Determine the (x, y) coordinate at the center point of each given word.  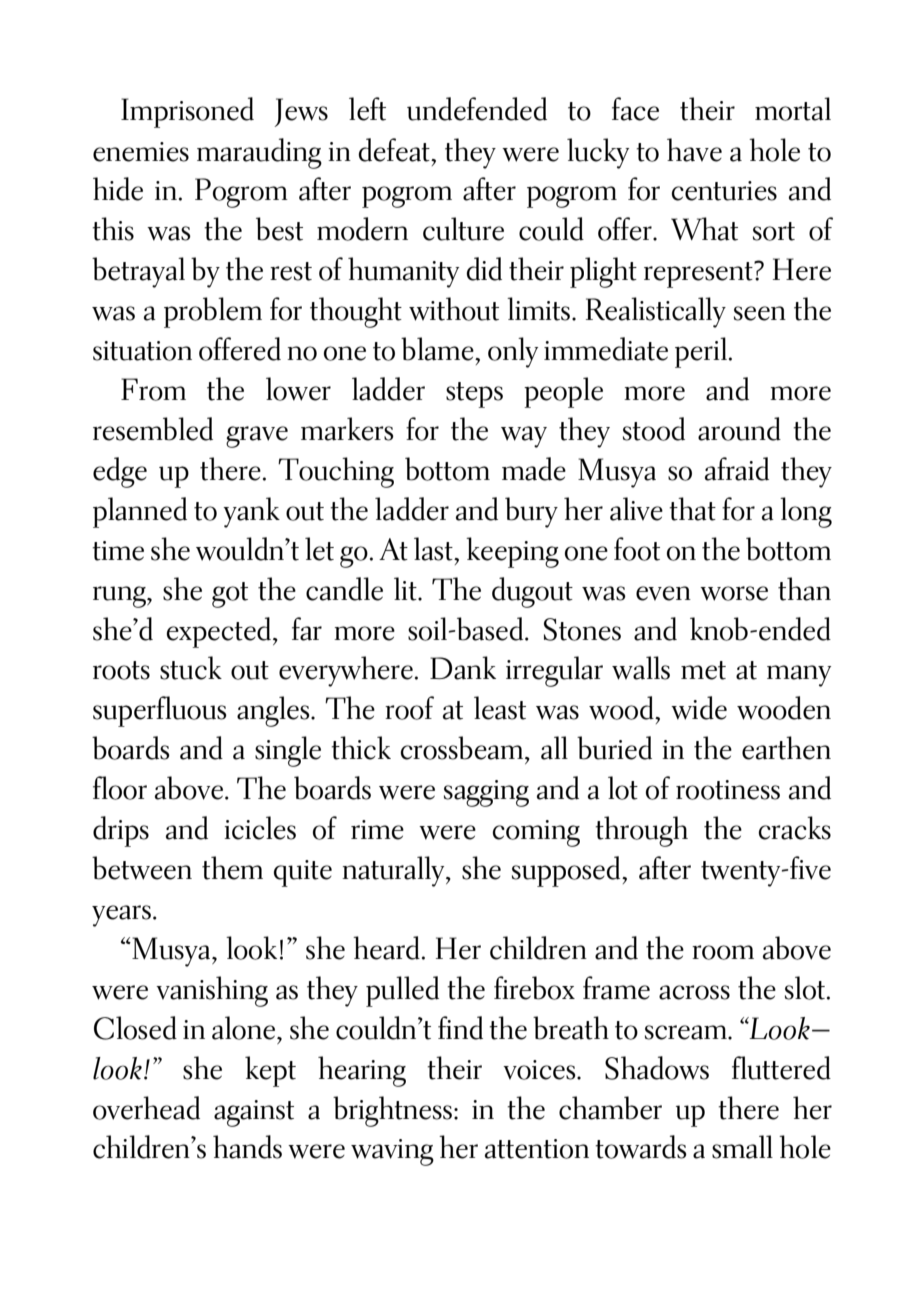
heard (386, 948)
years (121, 916)
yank (251, 512)
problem (213, 312)
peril (701, 352)
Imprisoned (187, 112)
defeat (395, 150)
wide (699, 708)
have (694, 150)
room (723, 952)
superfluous (160, 711)
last (434, 549)
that (692, 509)
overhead (146, 1108)
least (500, 708)
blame (438, 349)
